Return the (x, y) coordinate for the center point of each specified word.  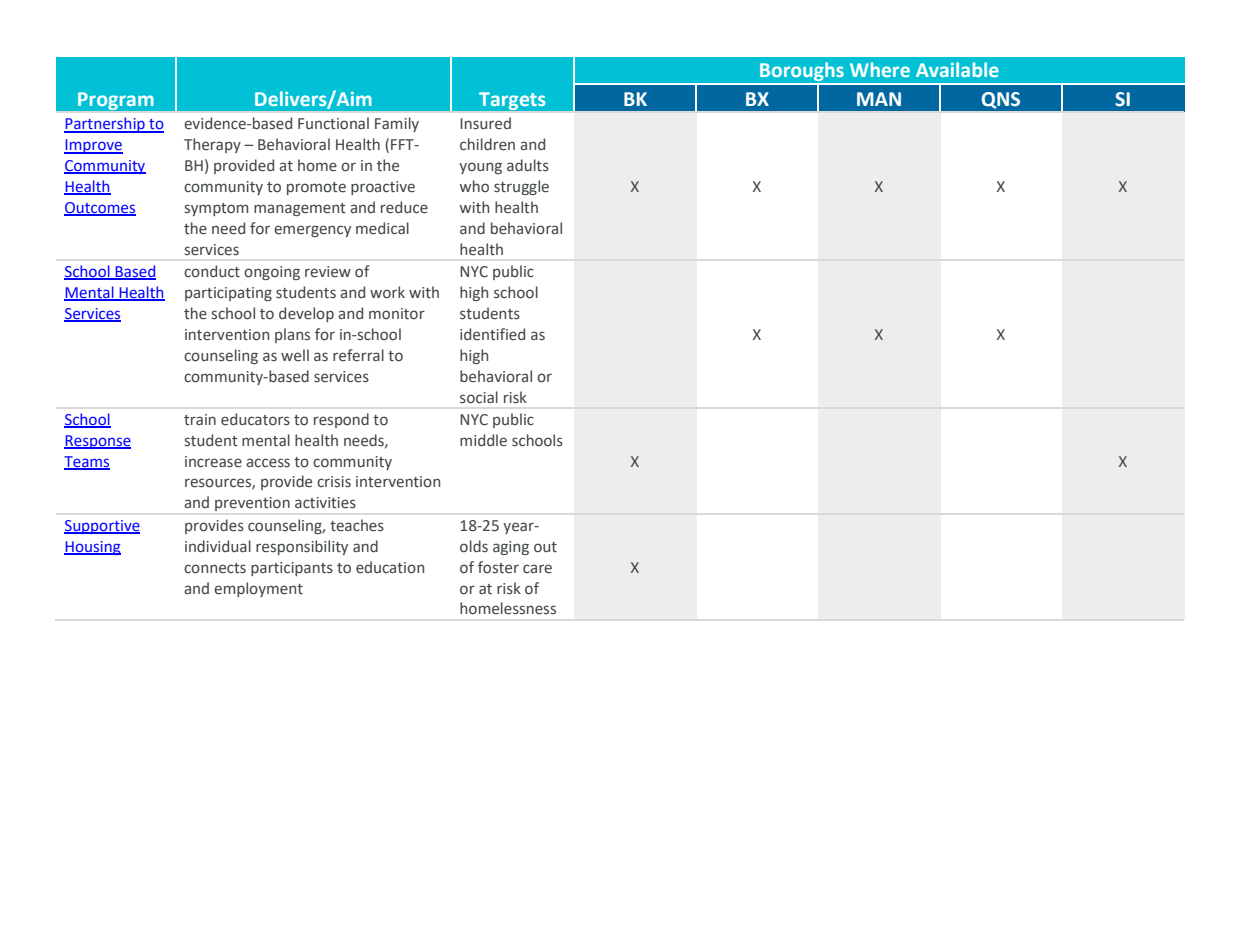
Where (880, 69)
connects (215, 568)
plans (292, 335)
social (479, 397)
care (537, 569)
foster (498, 567)
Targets (512, 101)
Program (115, 101)
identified (492, 334)
